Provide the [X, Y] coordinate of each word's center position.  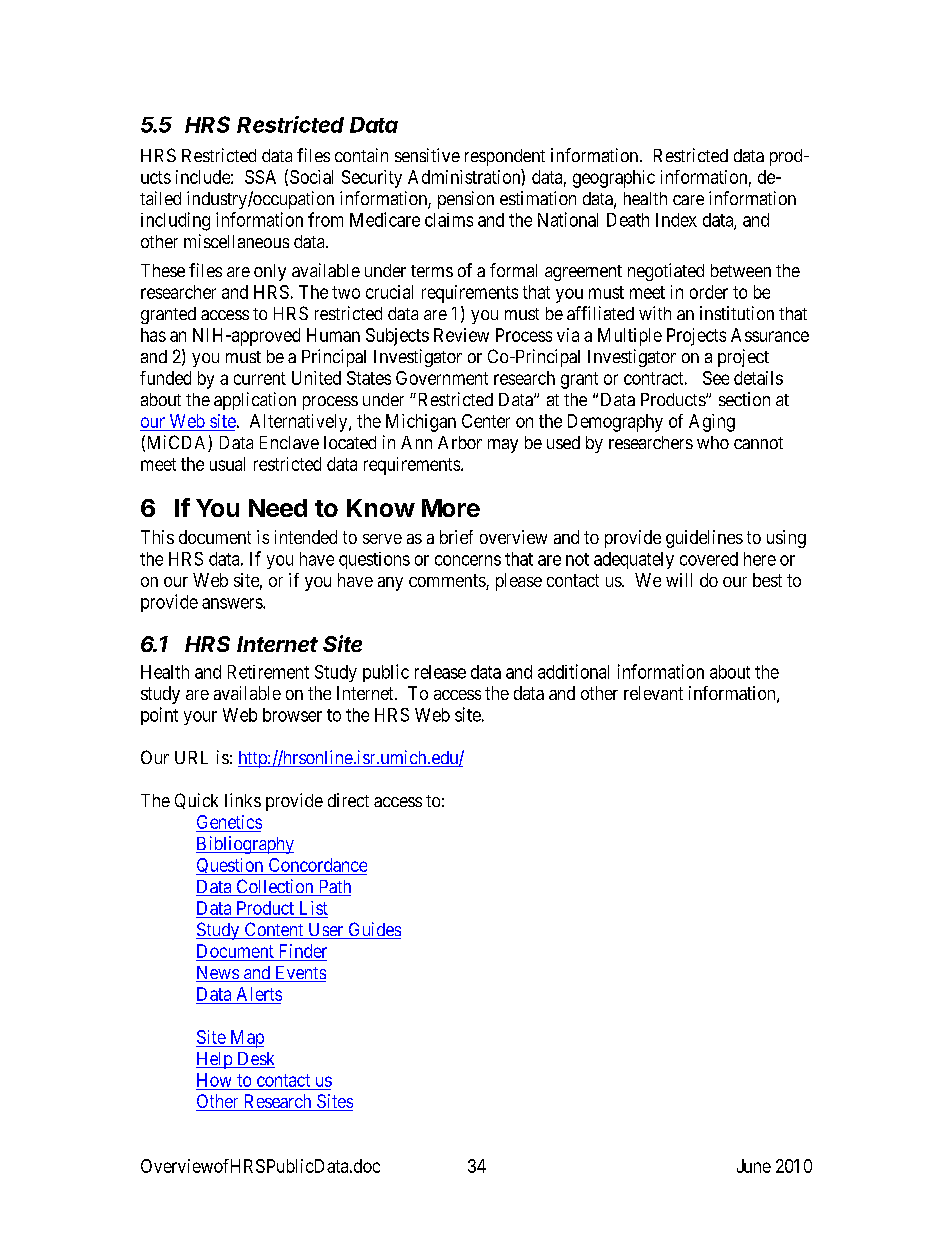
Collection [275, 887]
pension [466, 200]
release [440, 672]
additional [573, 671]
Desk [255, 1060]
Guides [373, 930]
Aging [712, 423]
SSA [260, 177]
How [214, 1080]
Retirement [268, 672]
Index [676, 220]
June [754, 1166]
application [255, 401]
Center [486, 421]
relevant [653, 693]
